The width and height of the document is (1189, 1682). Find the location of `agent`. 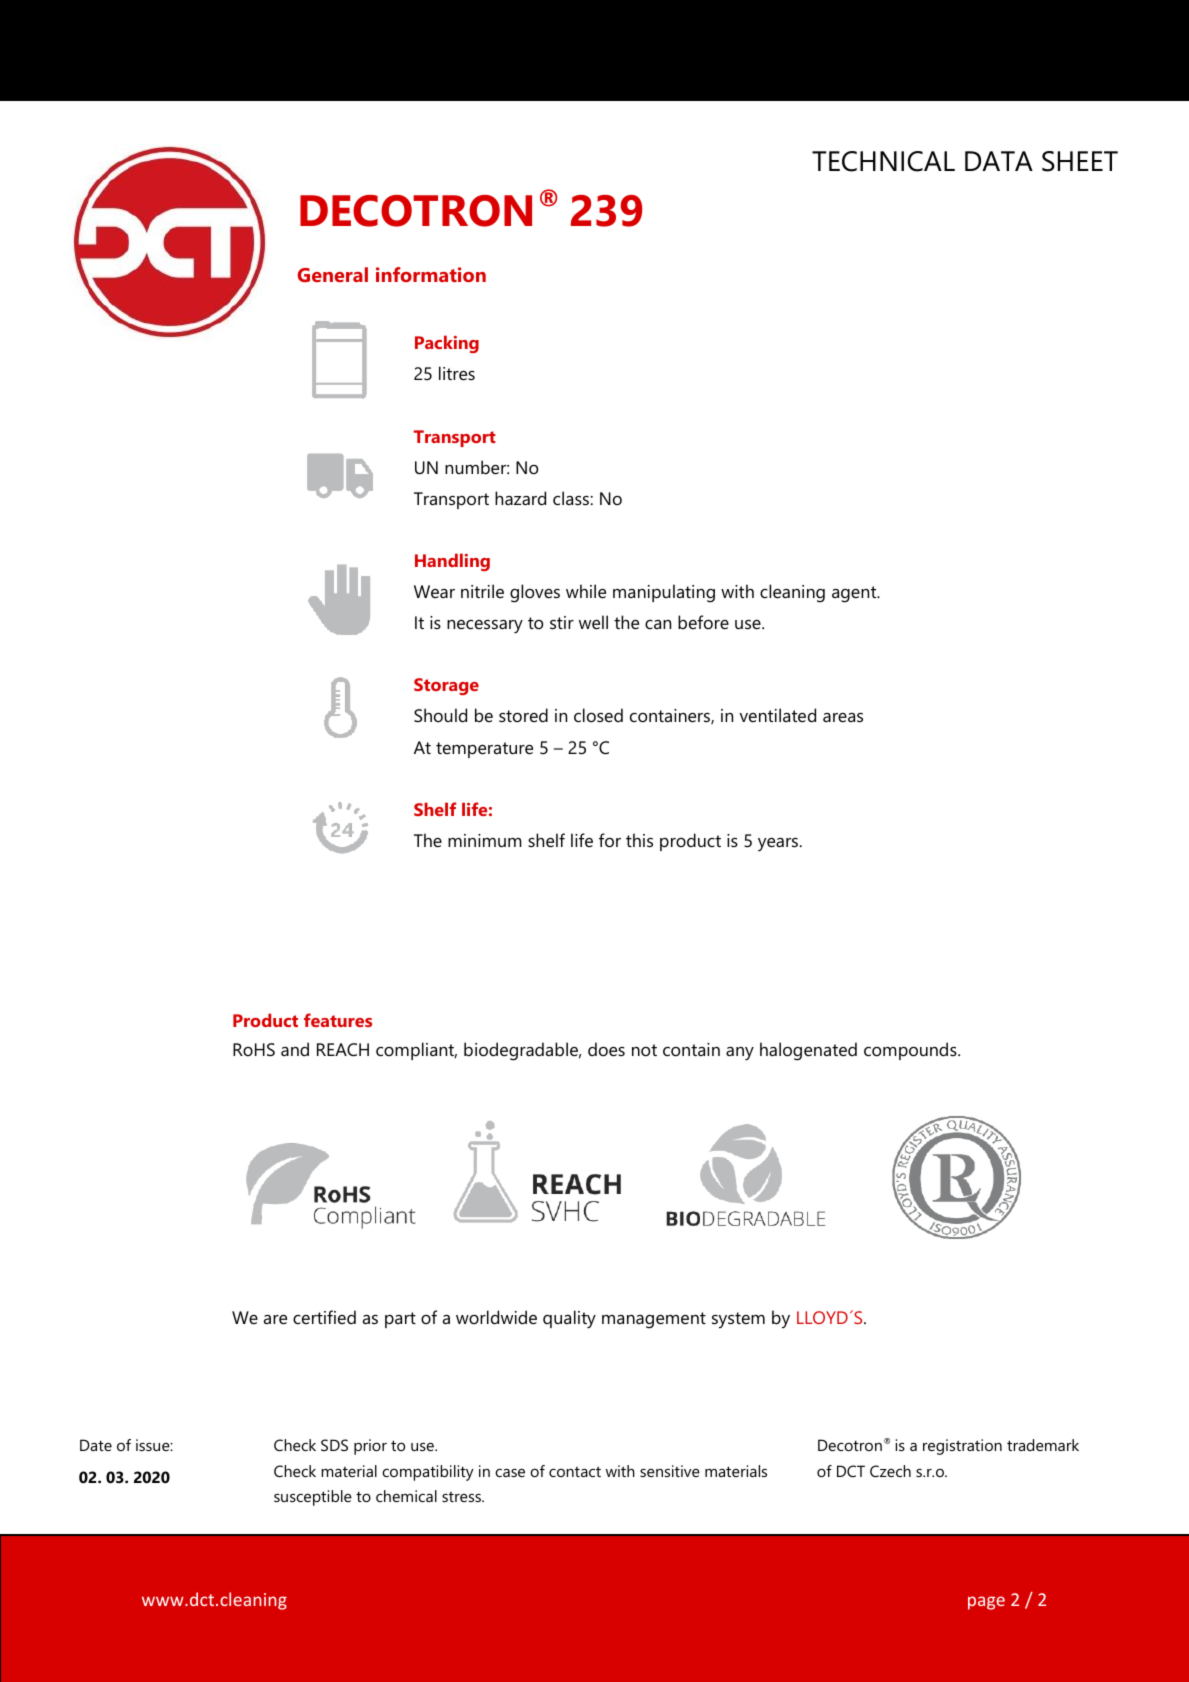

agent is located at coordinates (855, 594).
